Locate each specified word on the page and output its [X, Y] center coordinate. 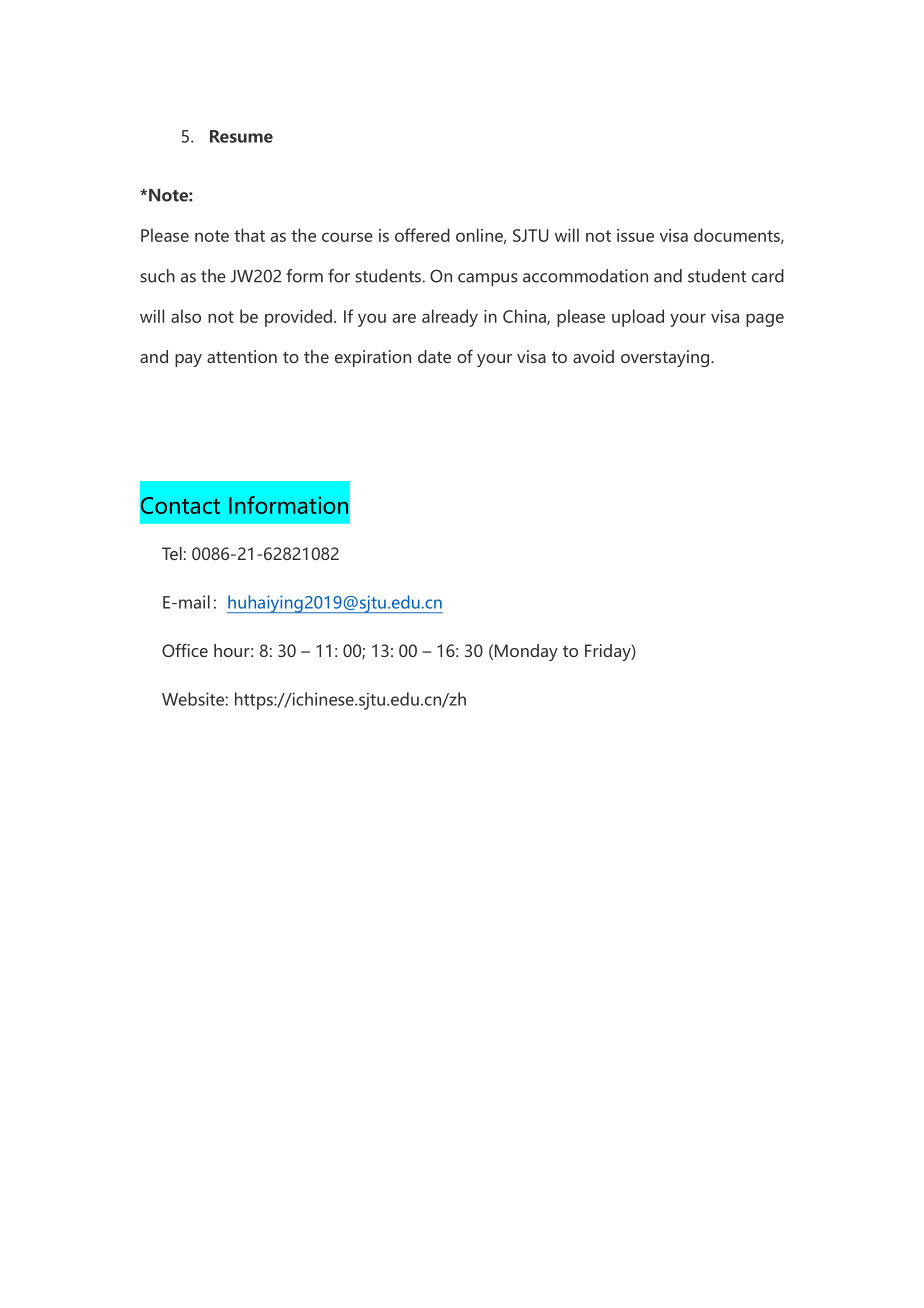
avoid [593, 356]
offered [422, 235]
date [434, 356]
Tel [172, 553]
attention [242, 356]
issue [635, 235]
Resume [241, 136]
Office [185, 650]
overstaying [666, 358]
